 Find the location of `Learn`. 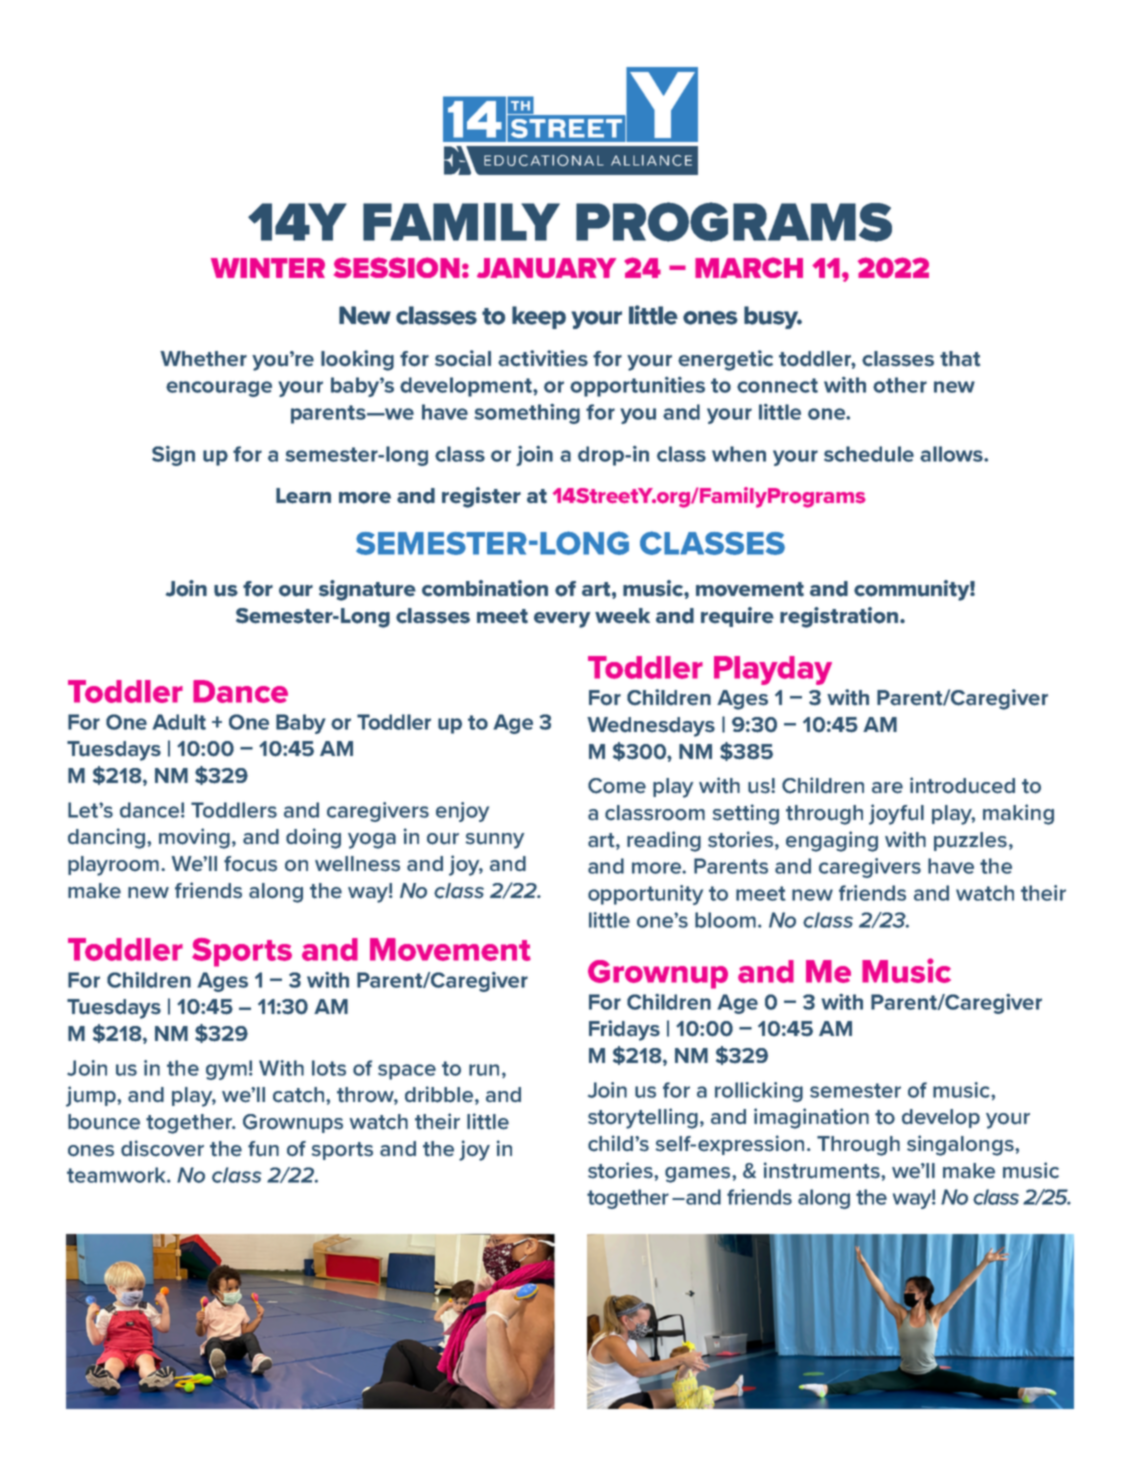

Learn is located at coordinates (303, 496).
